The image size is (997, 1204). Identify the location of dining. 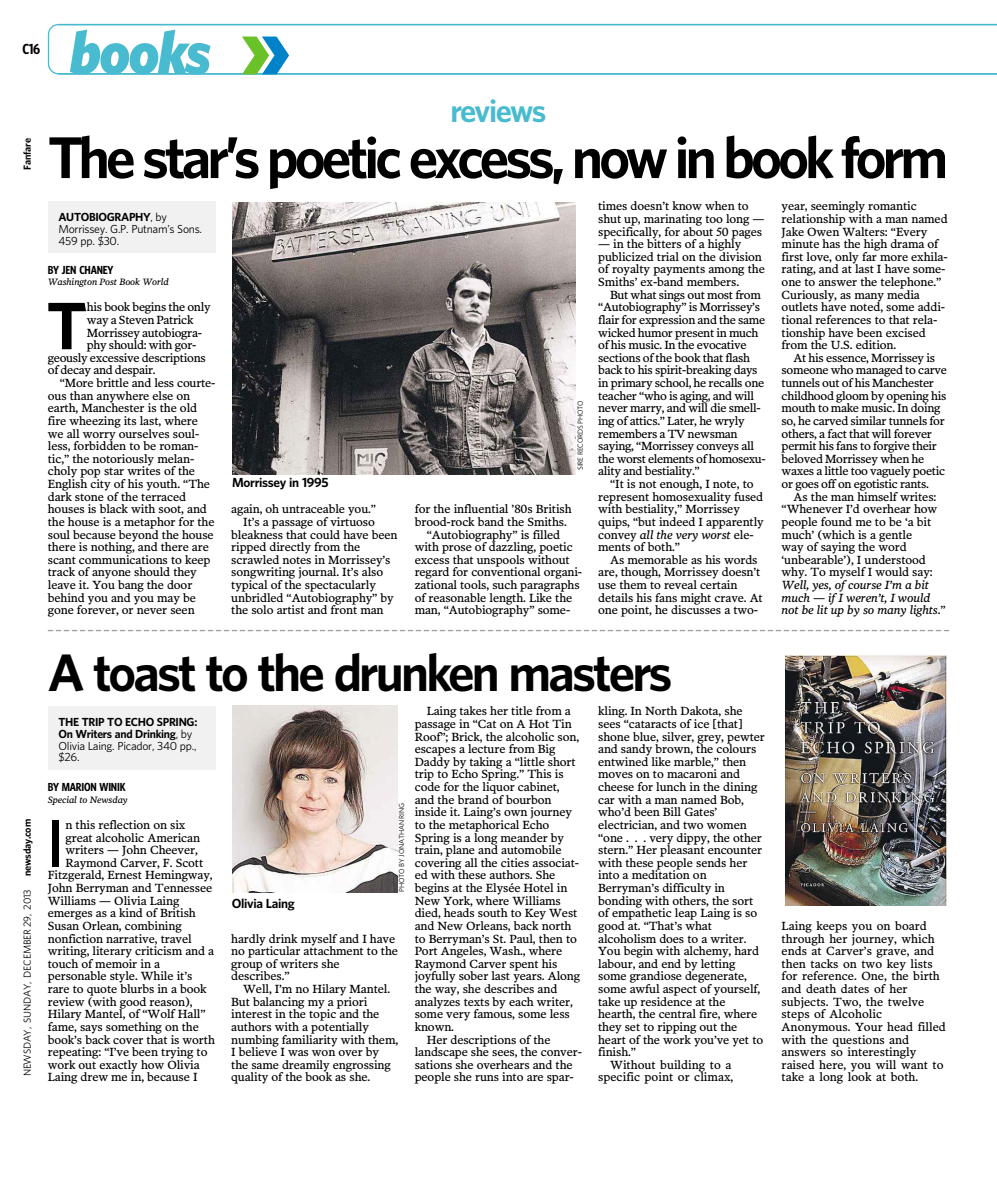
(739, 789).
